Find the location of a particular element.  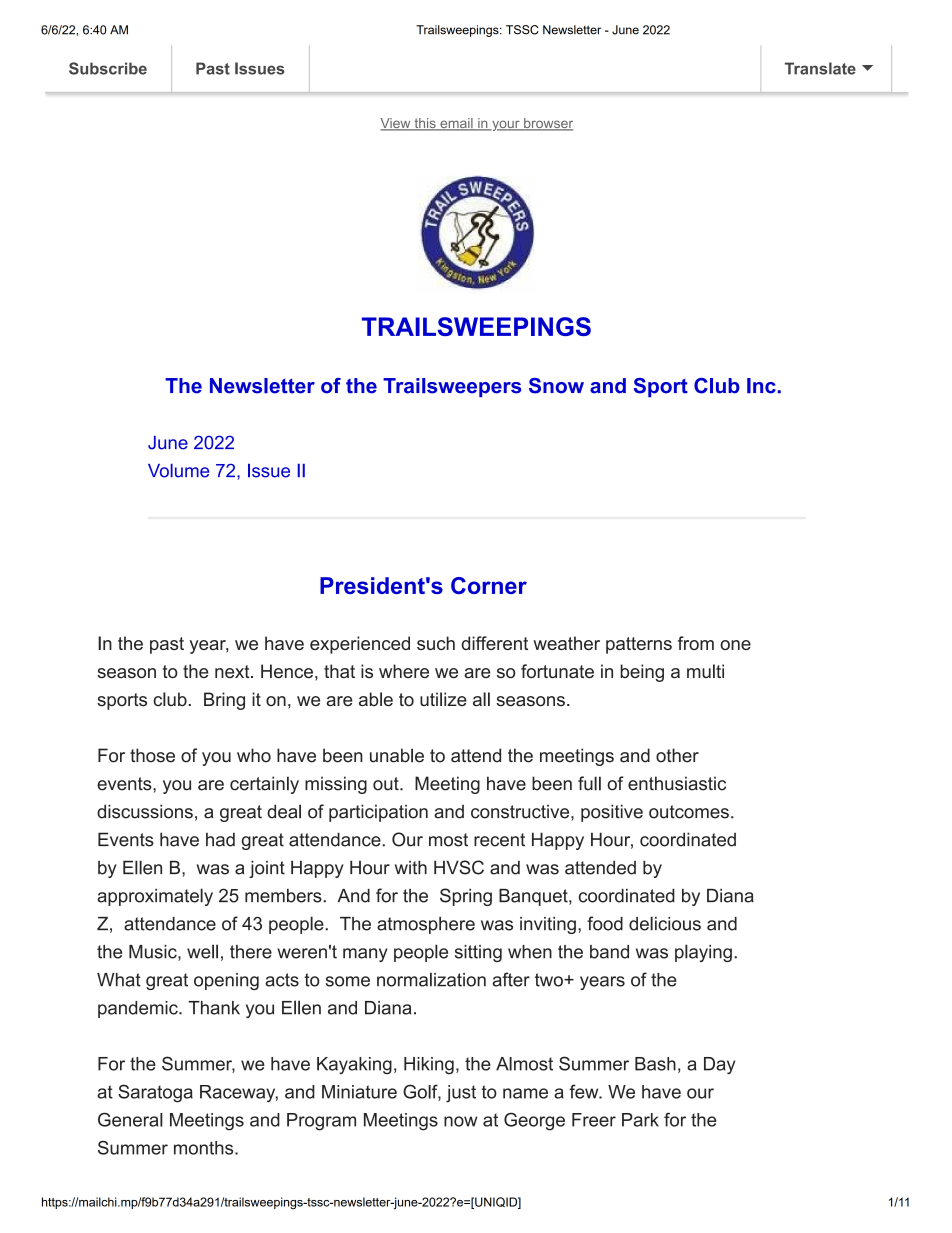

just is located at coordinates (461, 1094).
